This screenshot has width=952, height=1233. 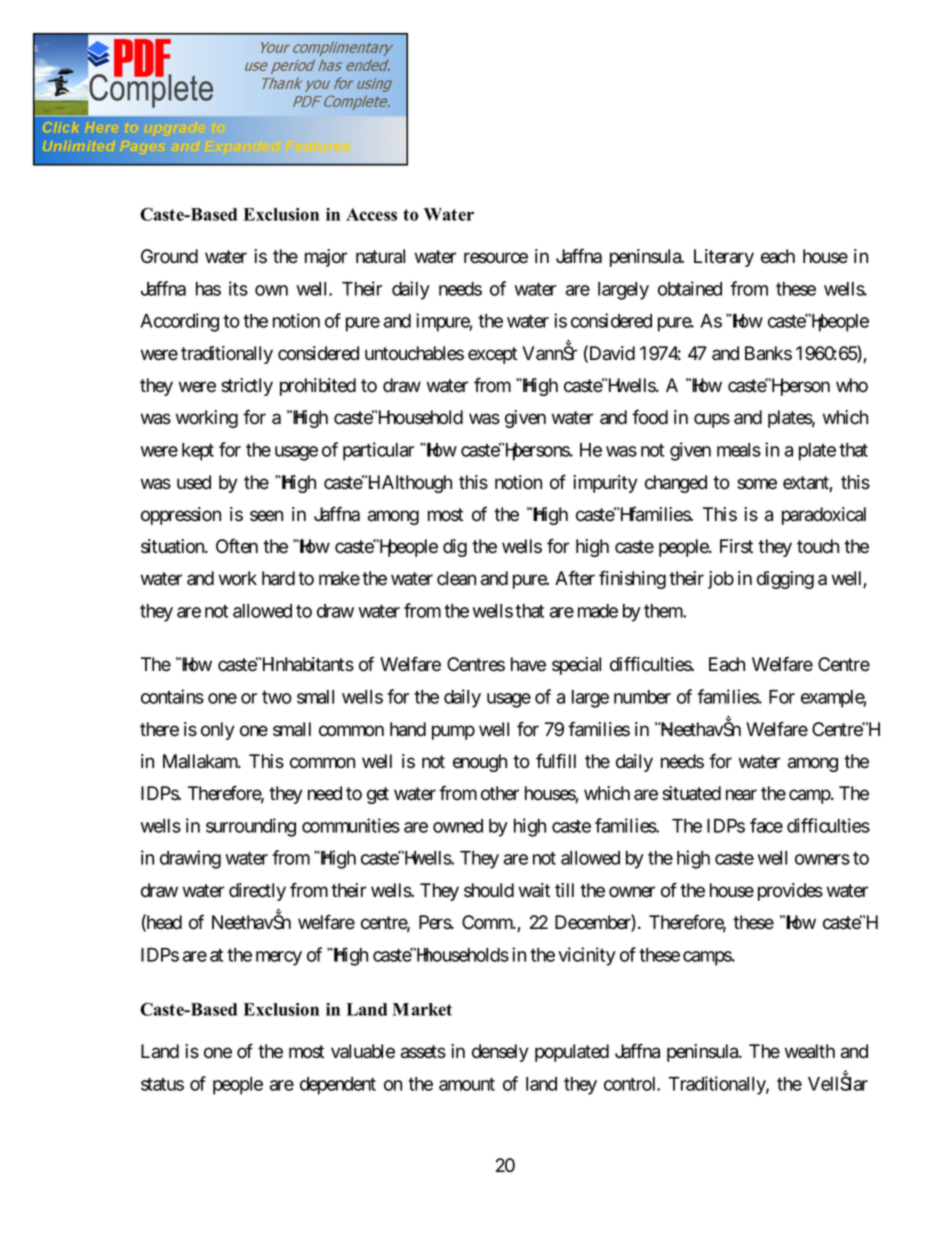 I want to click on Literary, so click(x=724, y=258).
